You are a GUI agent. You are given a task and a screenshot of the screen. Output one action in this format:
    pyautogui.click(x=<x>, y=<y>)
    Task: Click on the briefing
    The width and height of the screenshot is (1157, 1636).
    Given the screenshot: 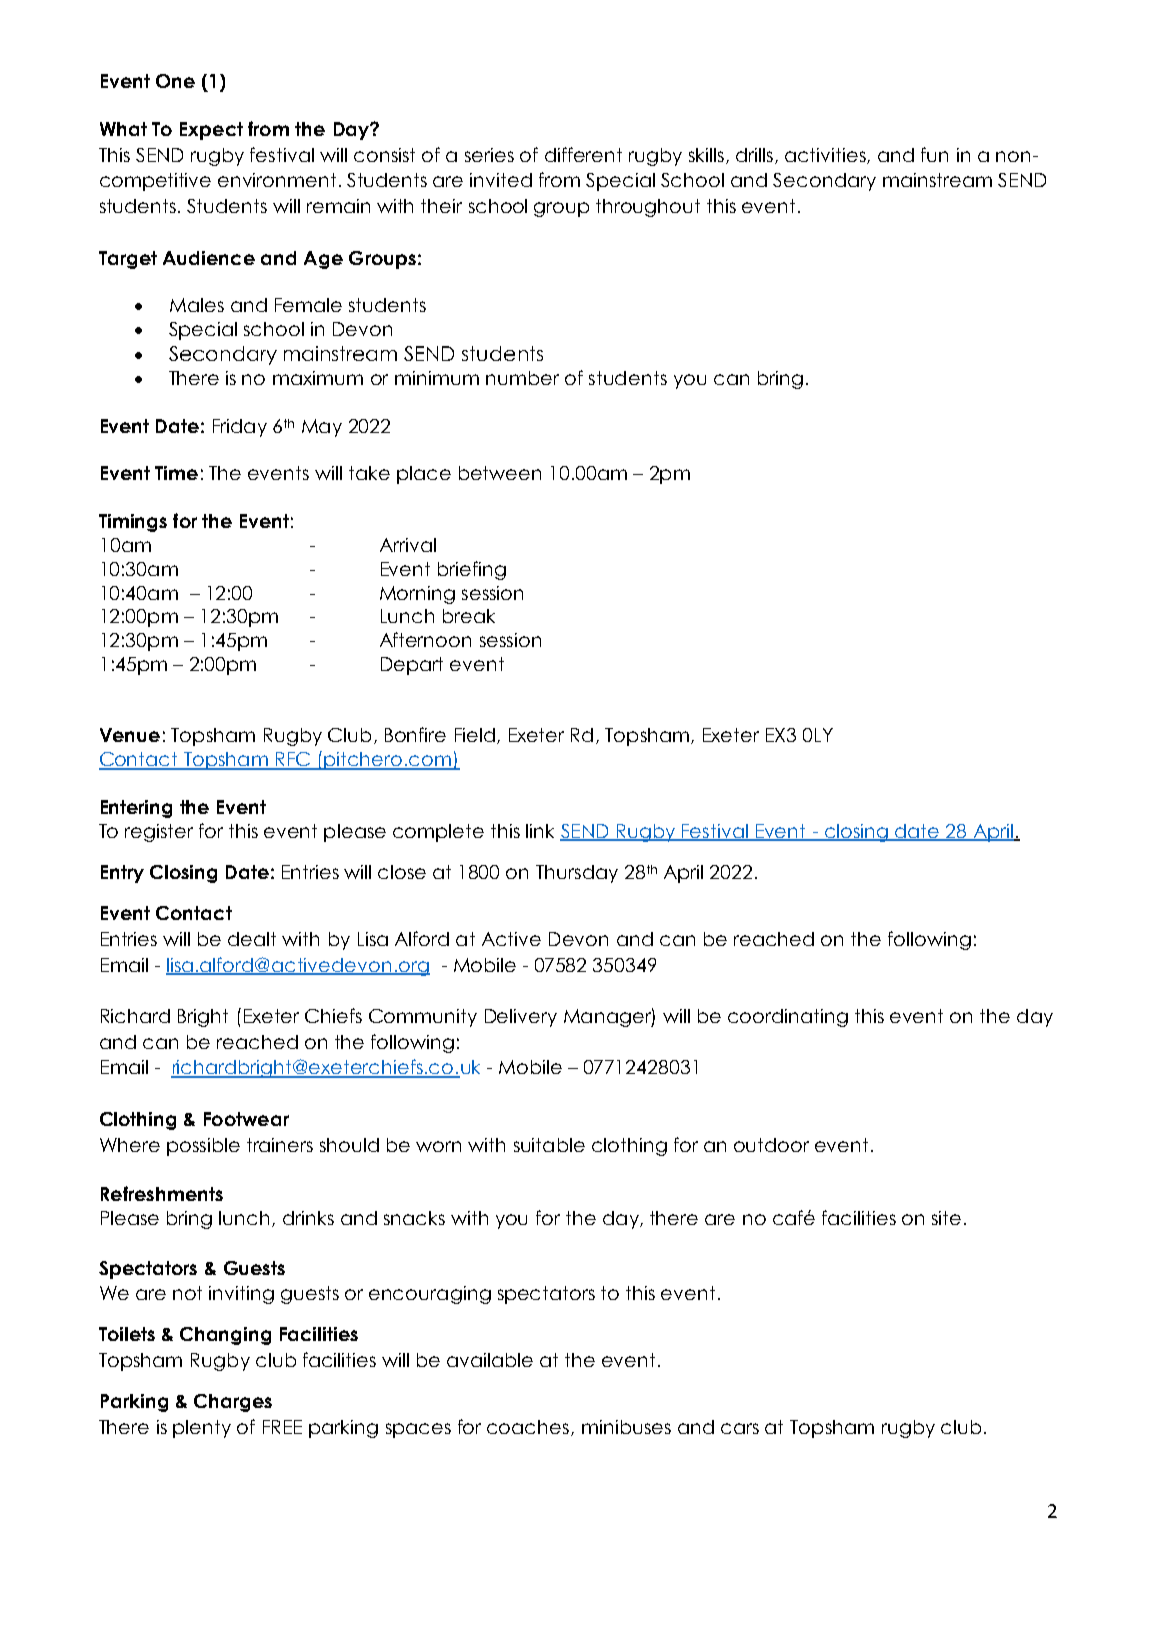 What is the action you would take?
    pyautogui.click(x=472, y=570)
